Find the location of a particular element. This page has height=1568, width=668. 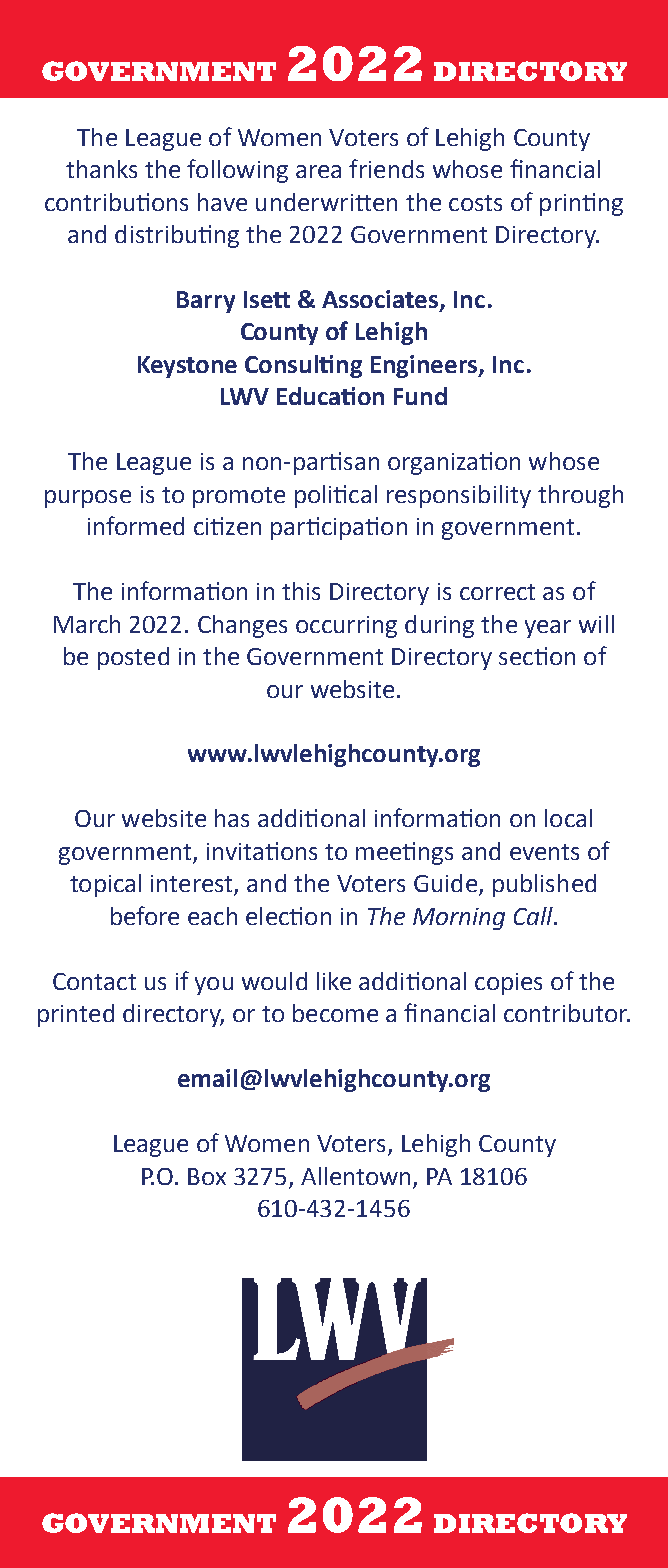

events is located at coordinates (544, 852).
